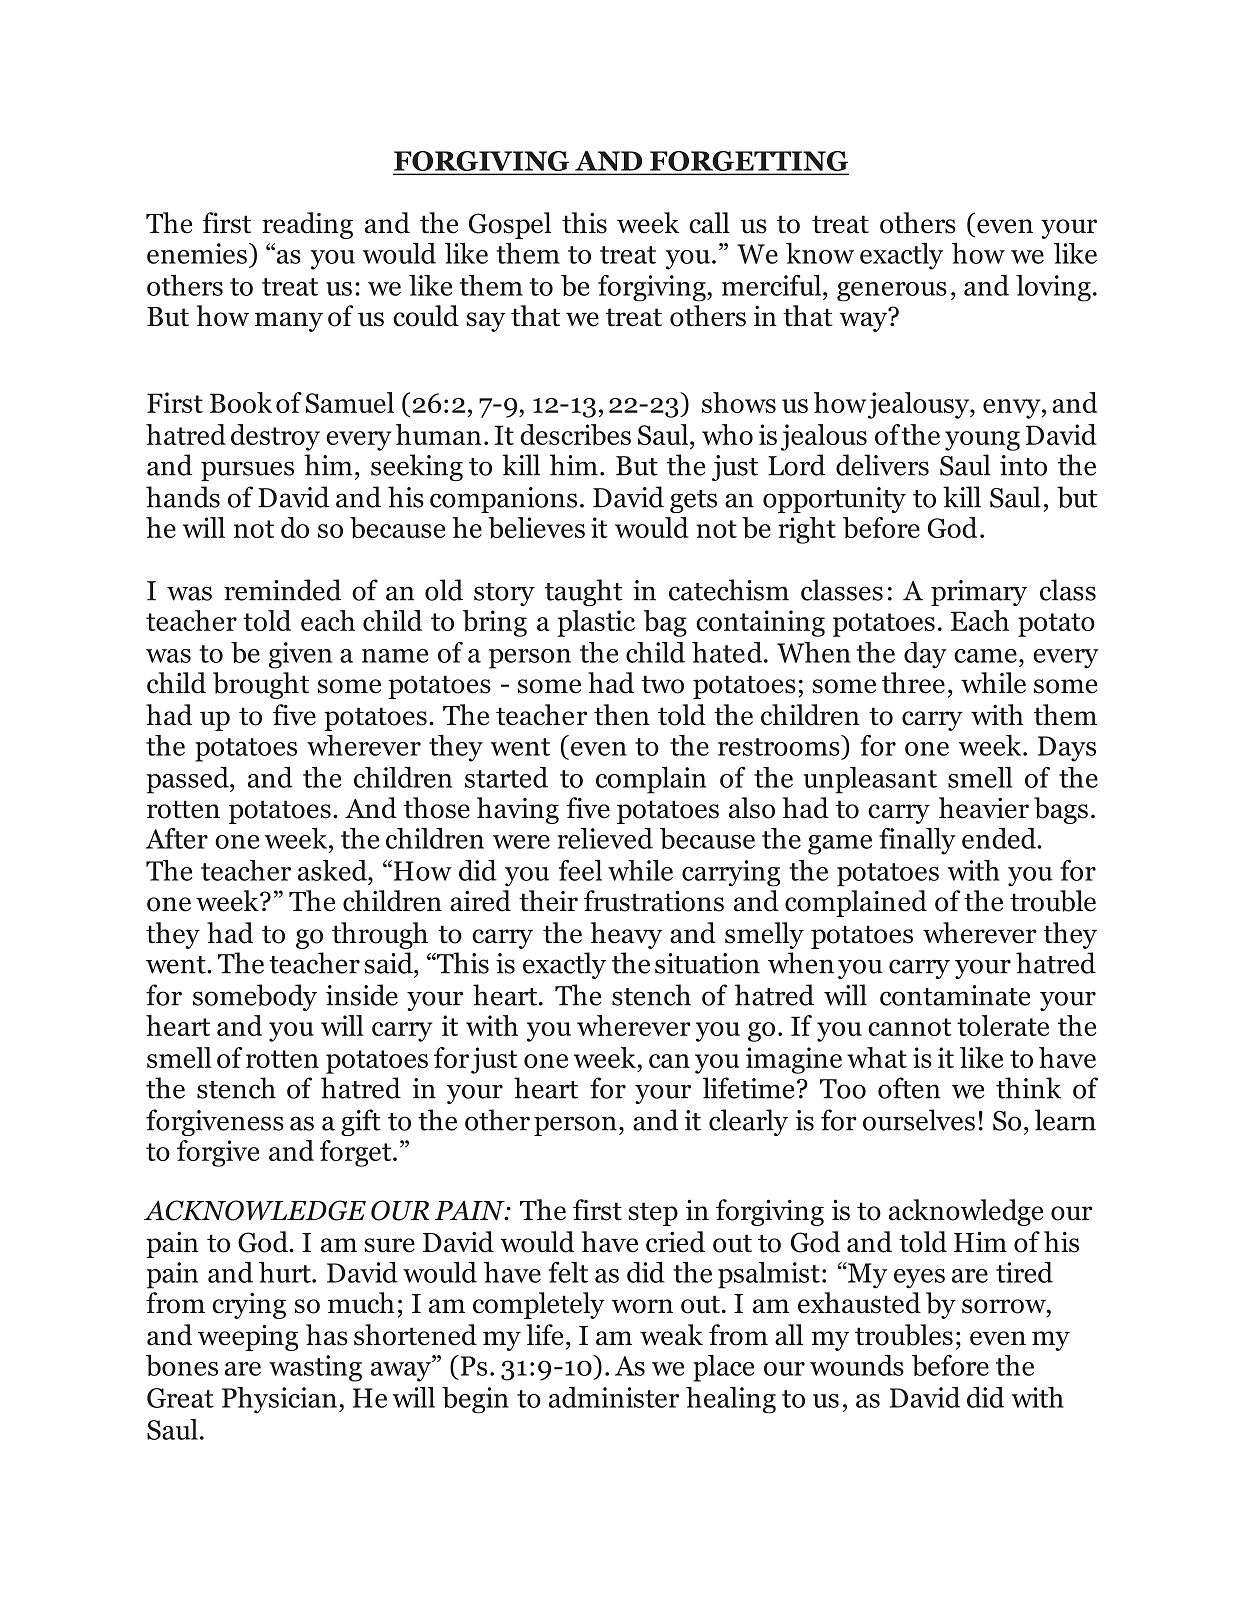 This page has height=1607, width=1242. I want to click on reading, so click(307, 225).
